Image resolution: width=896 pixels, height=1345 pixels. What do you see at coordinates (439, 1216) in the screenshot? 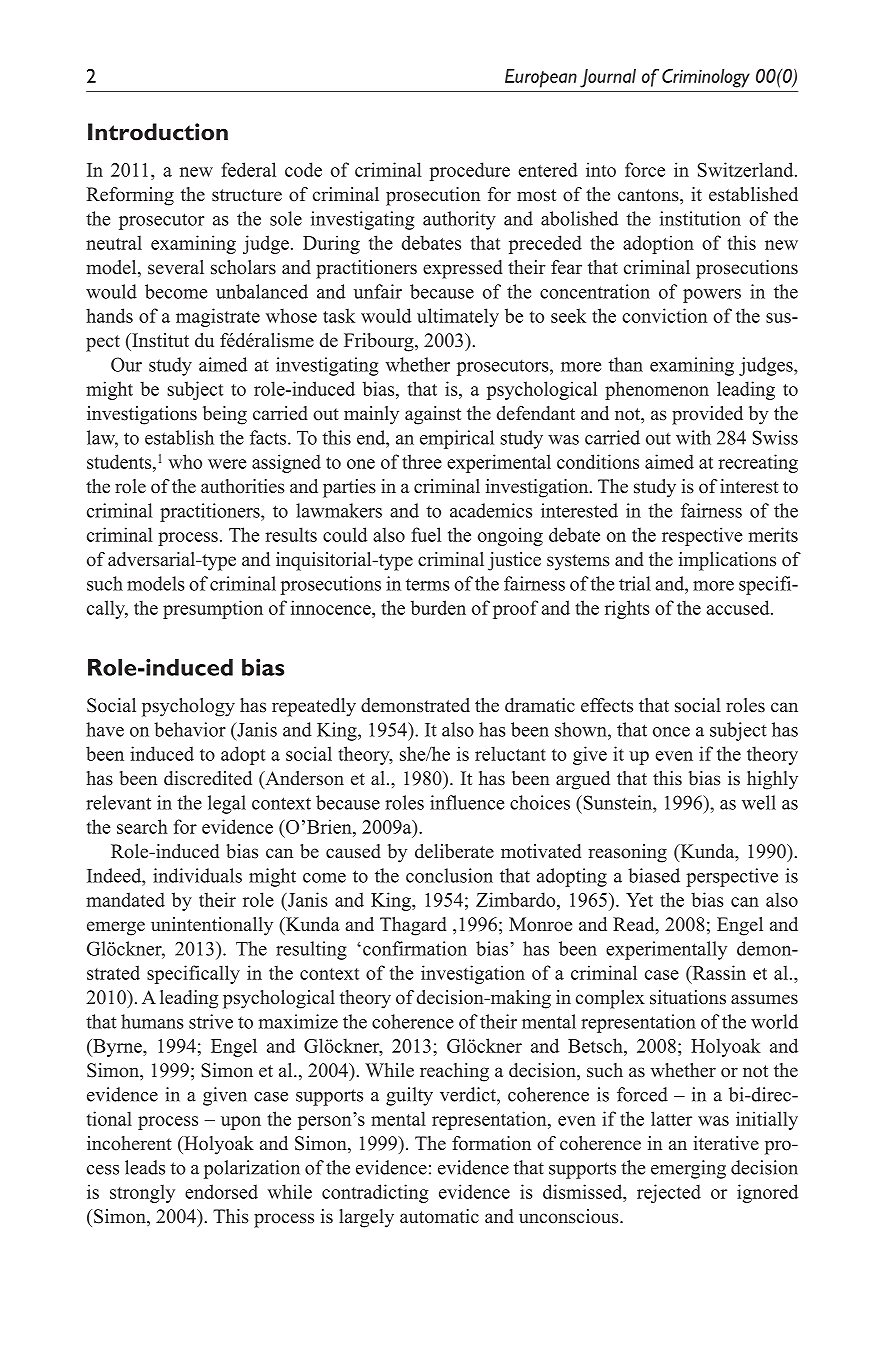
I see `automatic` at bounding box center [439, 1216].
